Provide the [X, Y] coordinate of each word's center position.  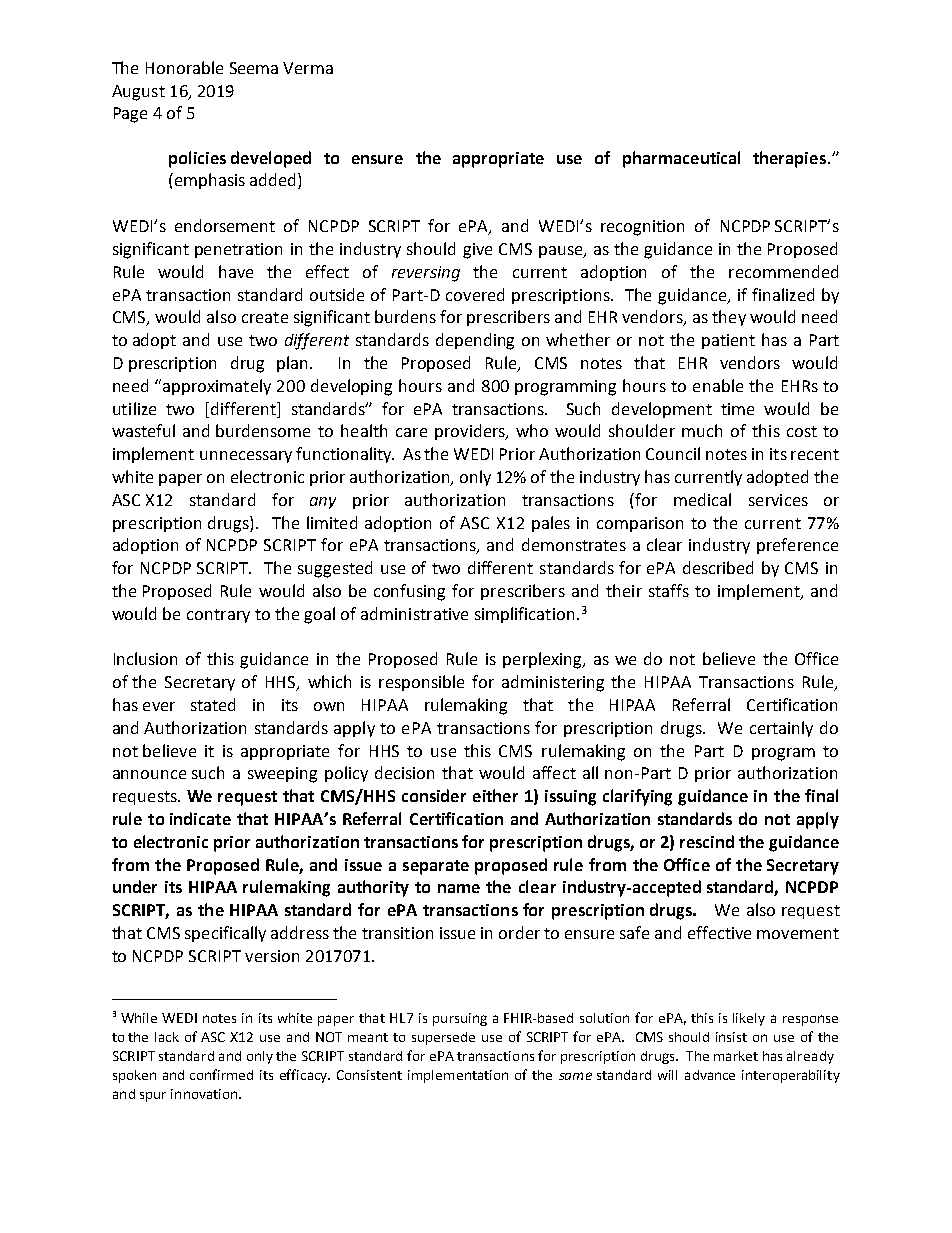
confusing [409, 592]
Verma [308, 68]
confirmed [221, 1074]
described [718, 567]
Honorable [184, 67]
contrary [218, 616]
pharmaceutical [681, 159]
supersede [443, 1038]
